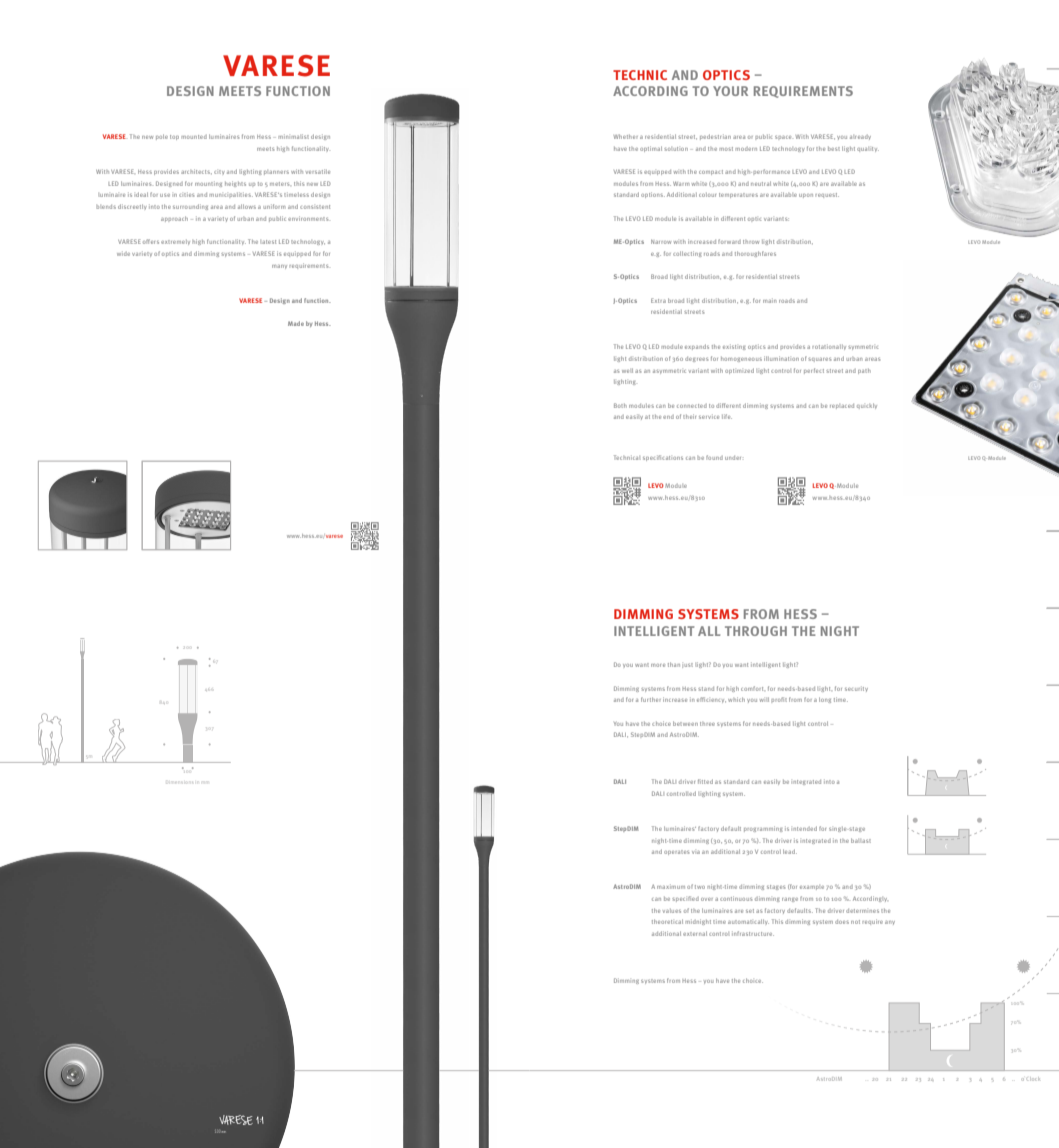 Image resolution: width=1059 pixels, height=1148 pixels. Describe the element at coordinates (194, 137) in the image. I see `mounted` at that location.
